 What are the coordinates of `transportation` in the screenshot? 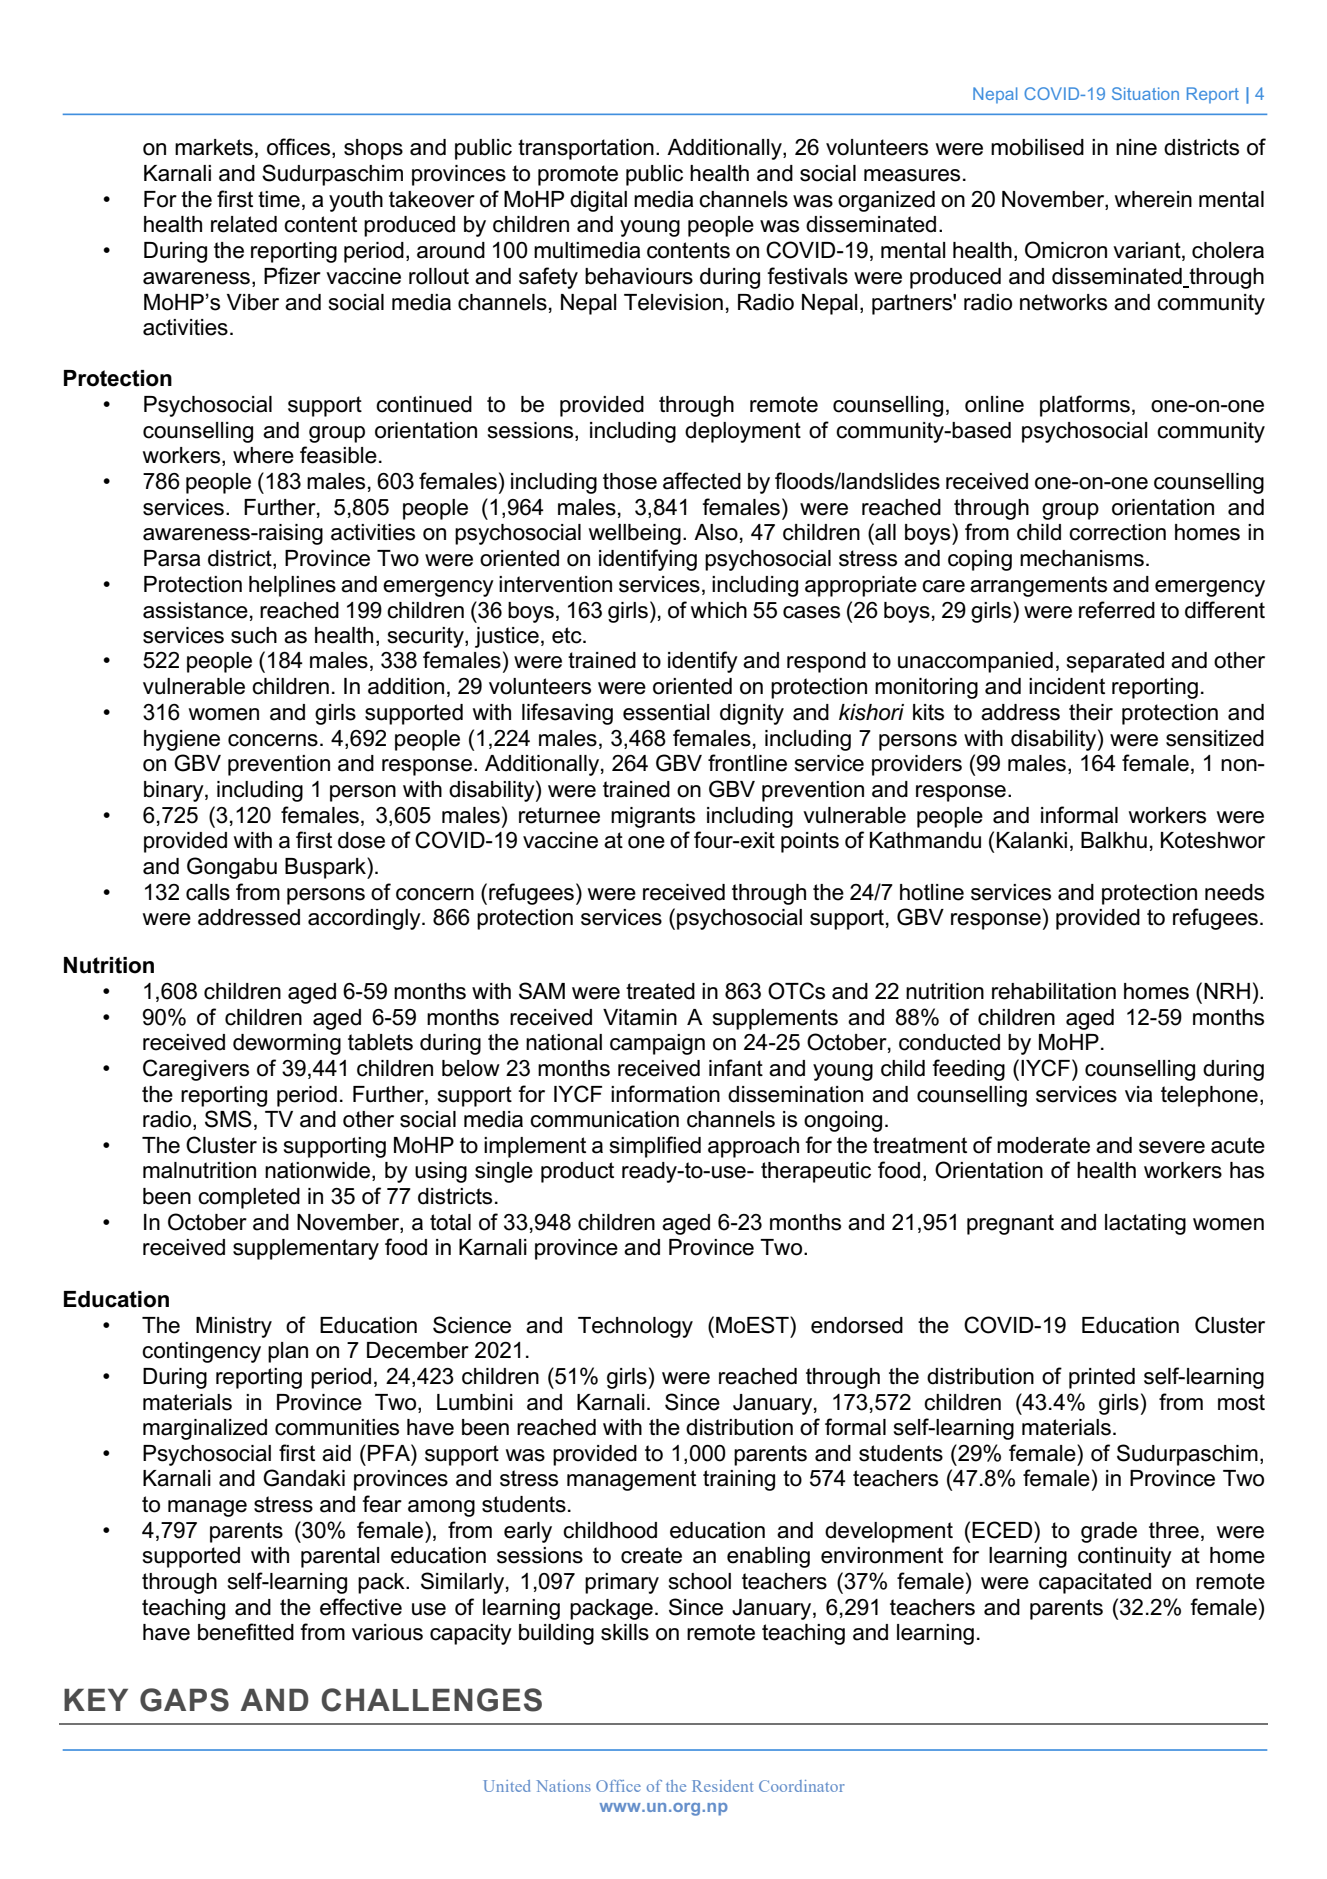 It's located at (586, 149).
